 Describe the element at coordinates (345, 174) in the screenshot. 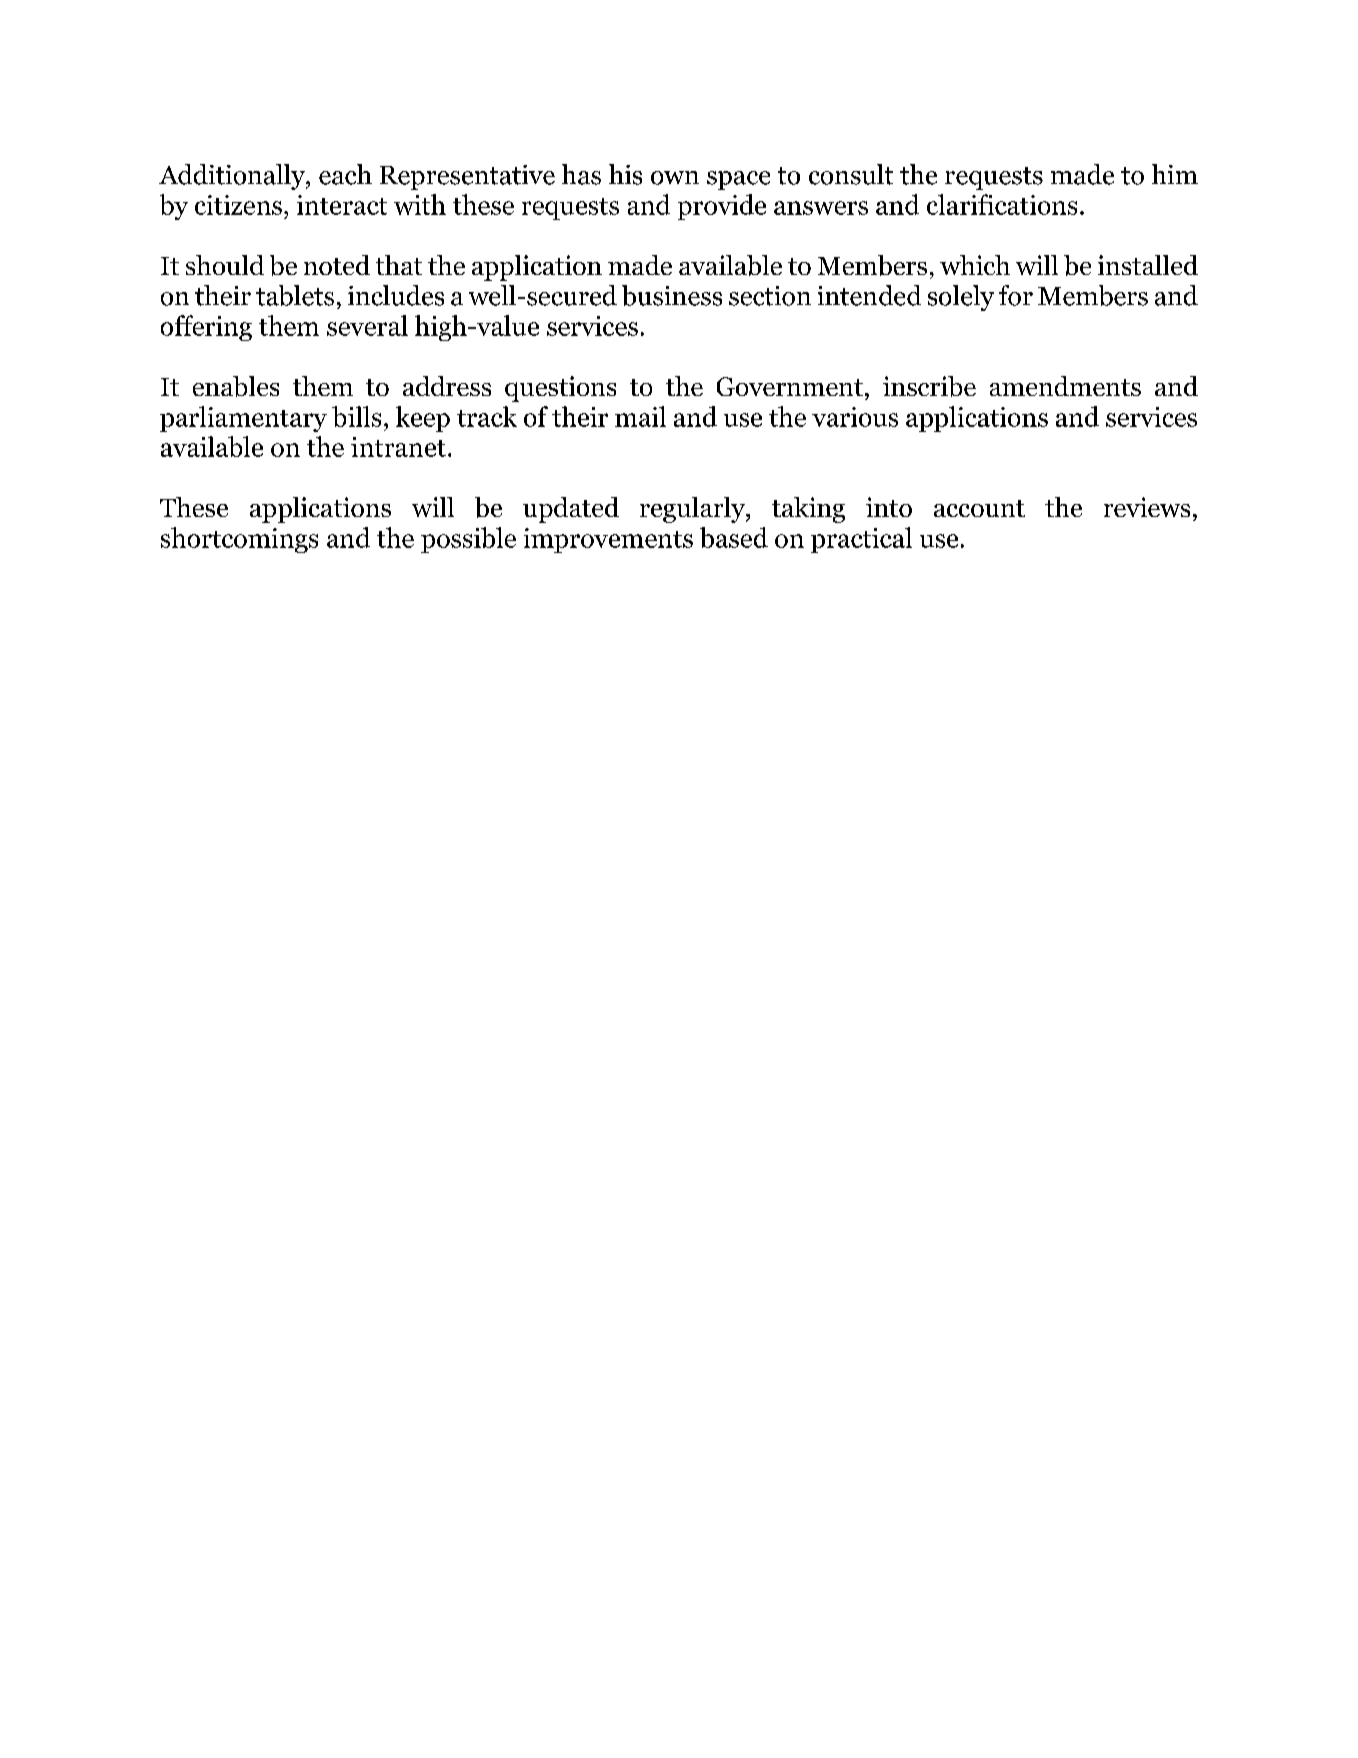

I see `each` at that location.
